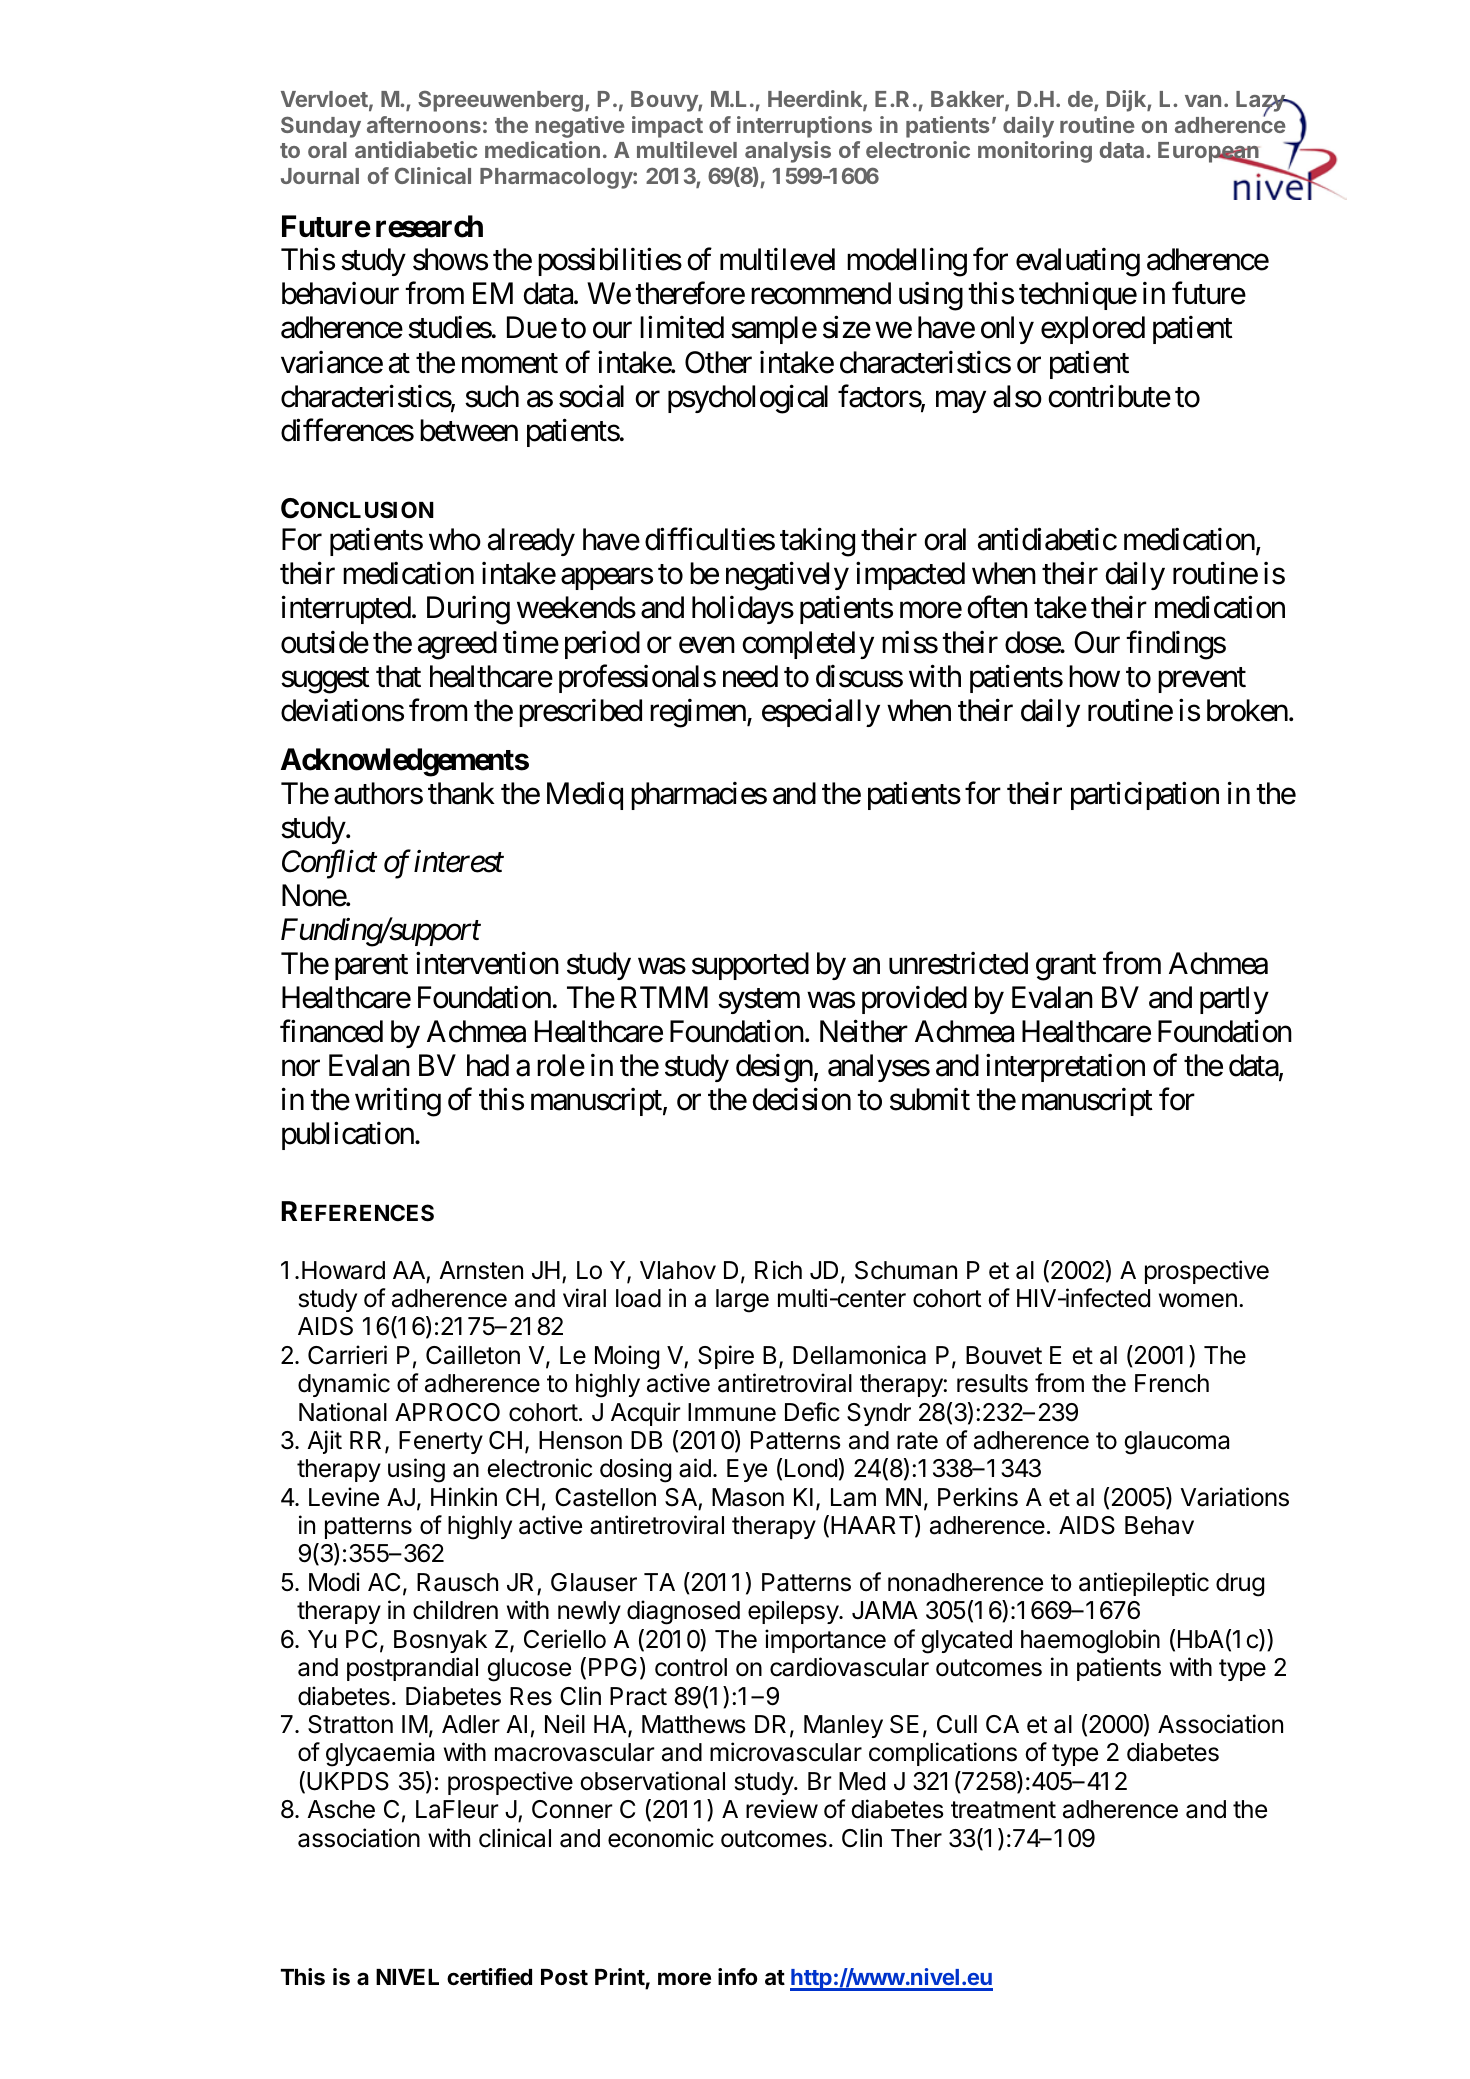 Image resolution: width=1470 pixels, height=2079 pixels. What do you see at coordinates (817, 542) in the document?
I see `taking` at bounding box center [817, 542].
